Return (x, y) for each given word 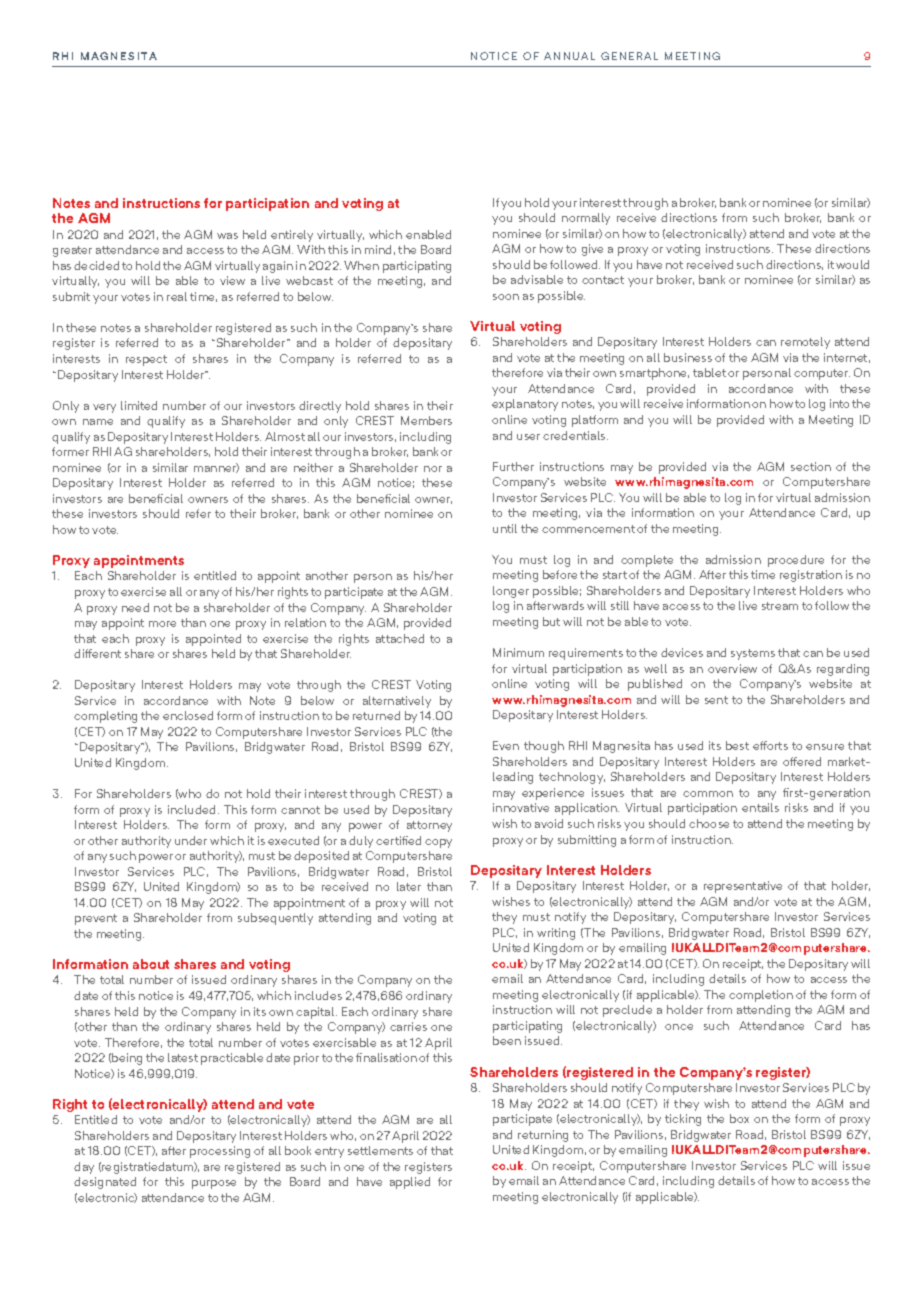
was (227, 236)
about (151, 964)
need (135, 607)
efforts (770, 745)
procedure (796, 561)
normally (586, 219)
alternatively (397, 702)
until (505, 528)
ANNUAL (569, 56)
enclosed (188, 715)
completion (761, 996)
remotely (805, 343)
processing (220, 1152)
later (409, 886)
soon (506, 297)
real (177, 296)
